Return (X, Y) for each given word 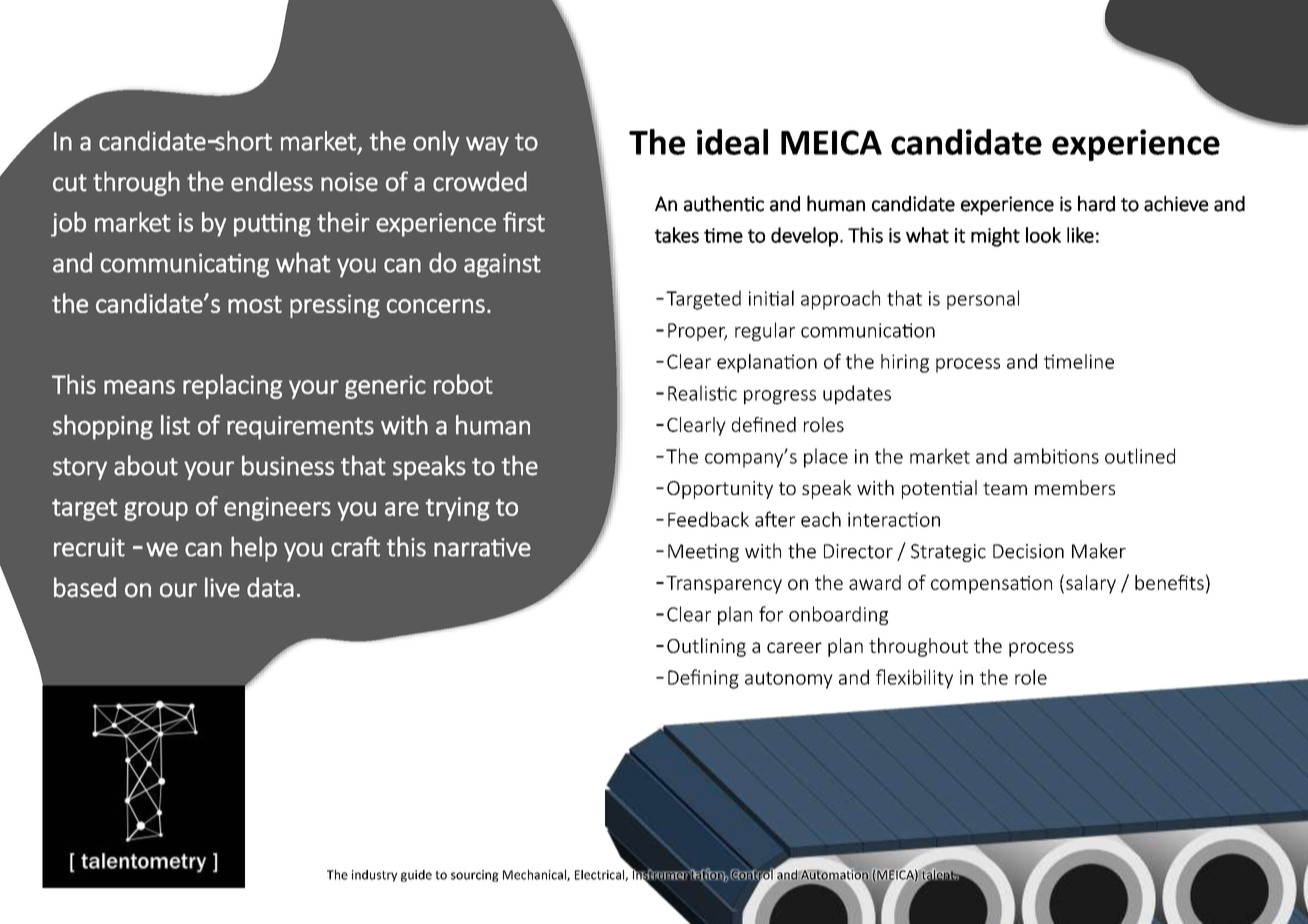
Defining (703, 679)
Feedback (708, 519)
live (222, 587)
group (156, 511)
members (1075, 487)
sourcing (475, 876)
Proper (697, 332)
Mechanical (535, 875)
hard (1096, 203)
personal (983, 300)
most (255, 304)
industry (374, 876)
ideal (732, 142)
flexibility (914, 679)
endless (272, 181)
